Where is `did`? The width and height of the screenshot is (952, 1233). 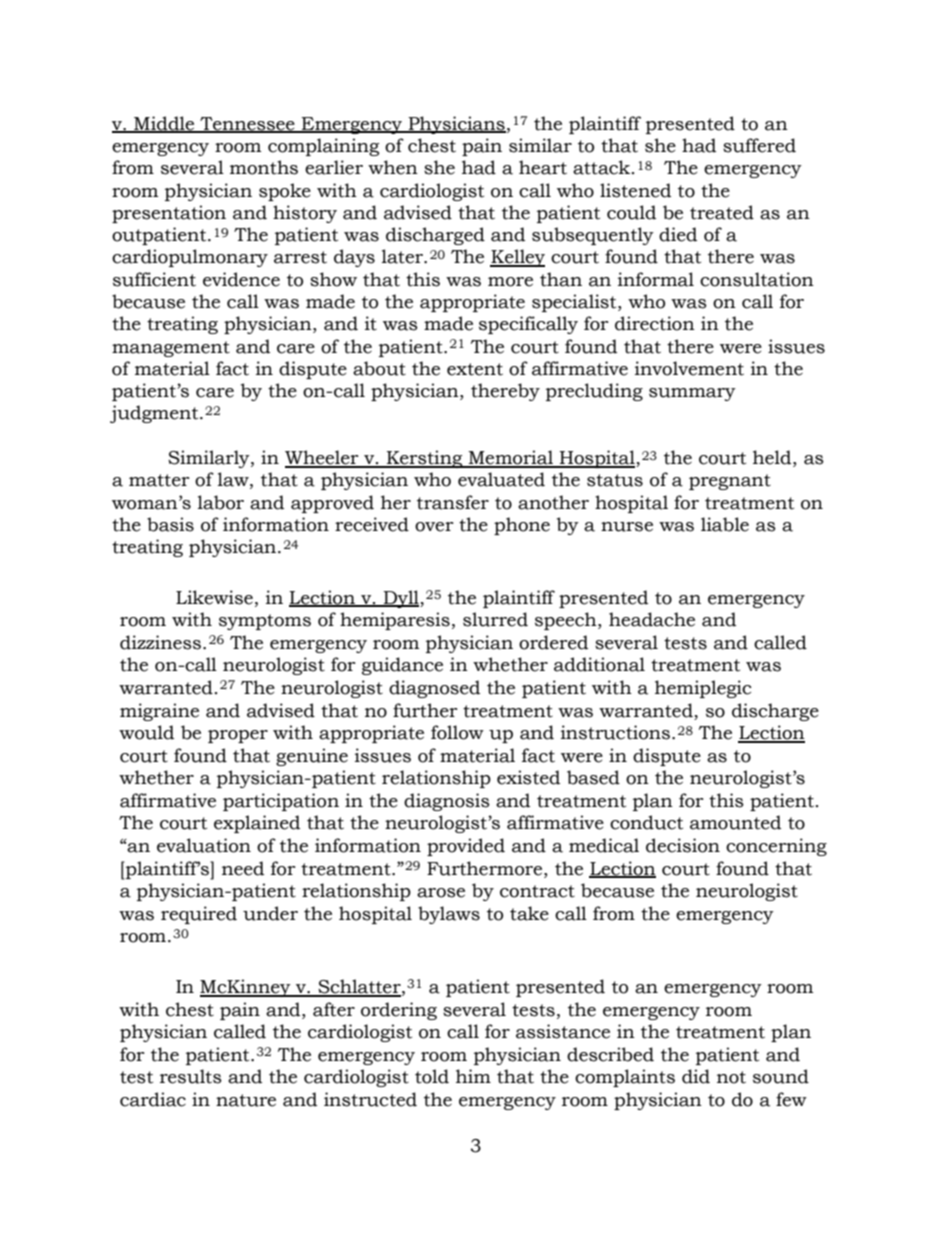 did is located at coordinates (696, 1076).
